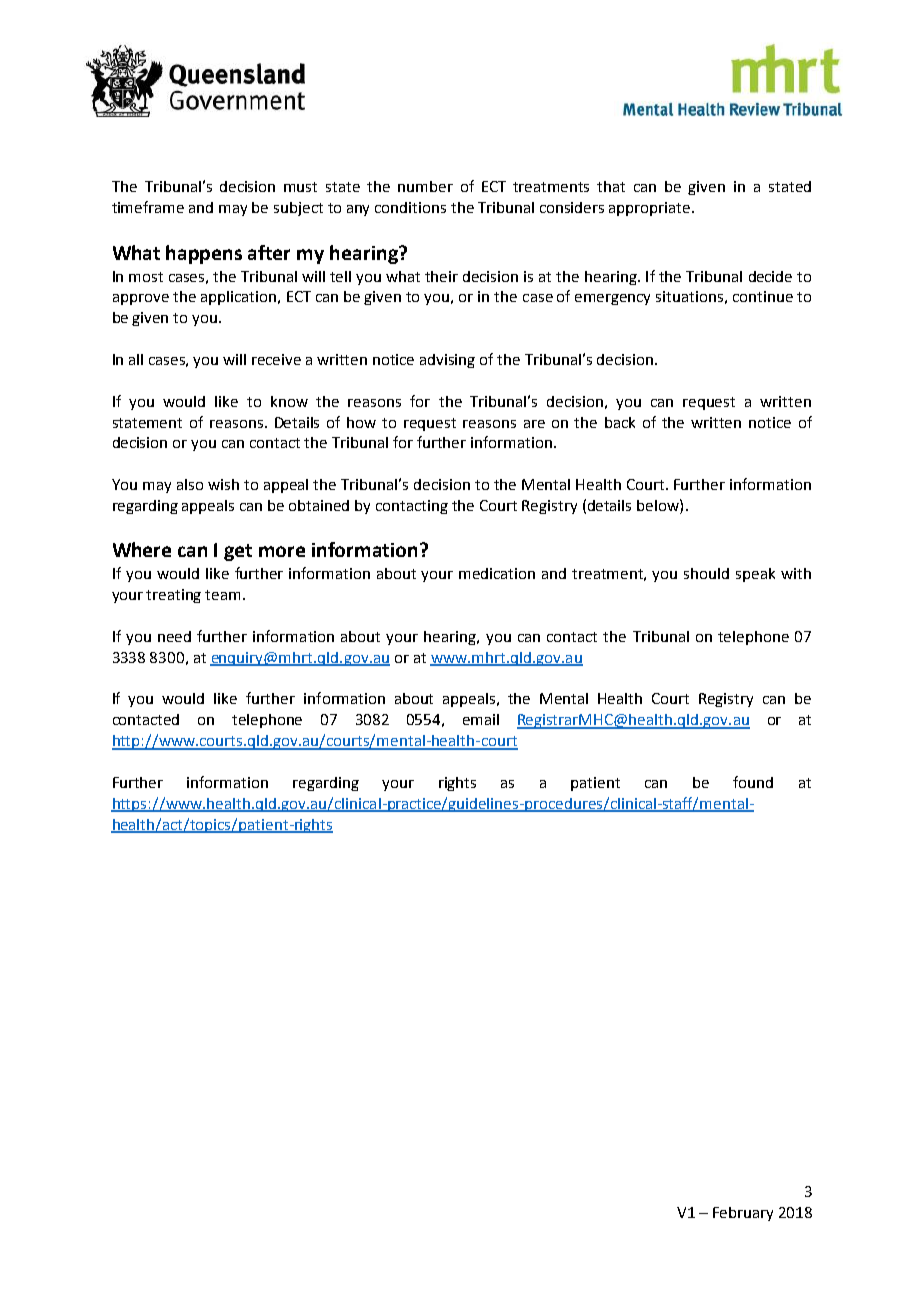 Image resolution: width=924 pixels, height=1308 pixels. What do you see at coordinates (481, 719) in the screenshot?
I see `email` at bounding box center [481, 719].
